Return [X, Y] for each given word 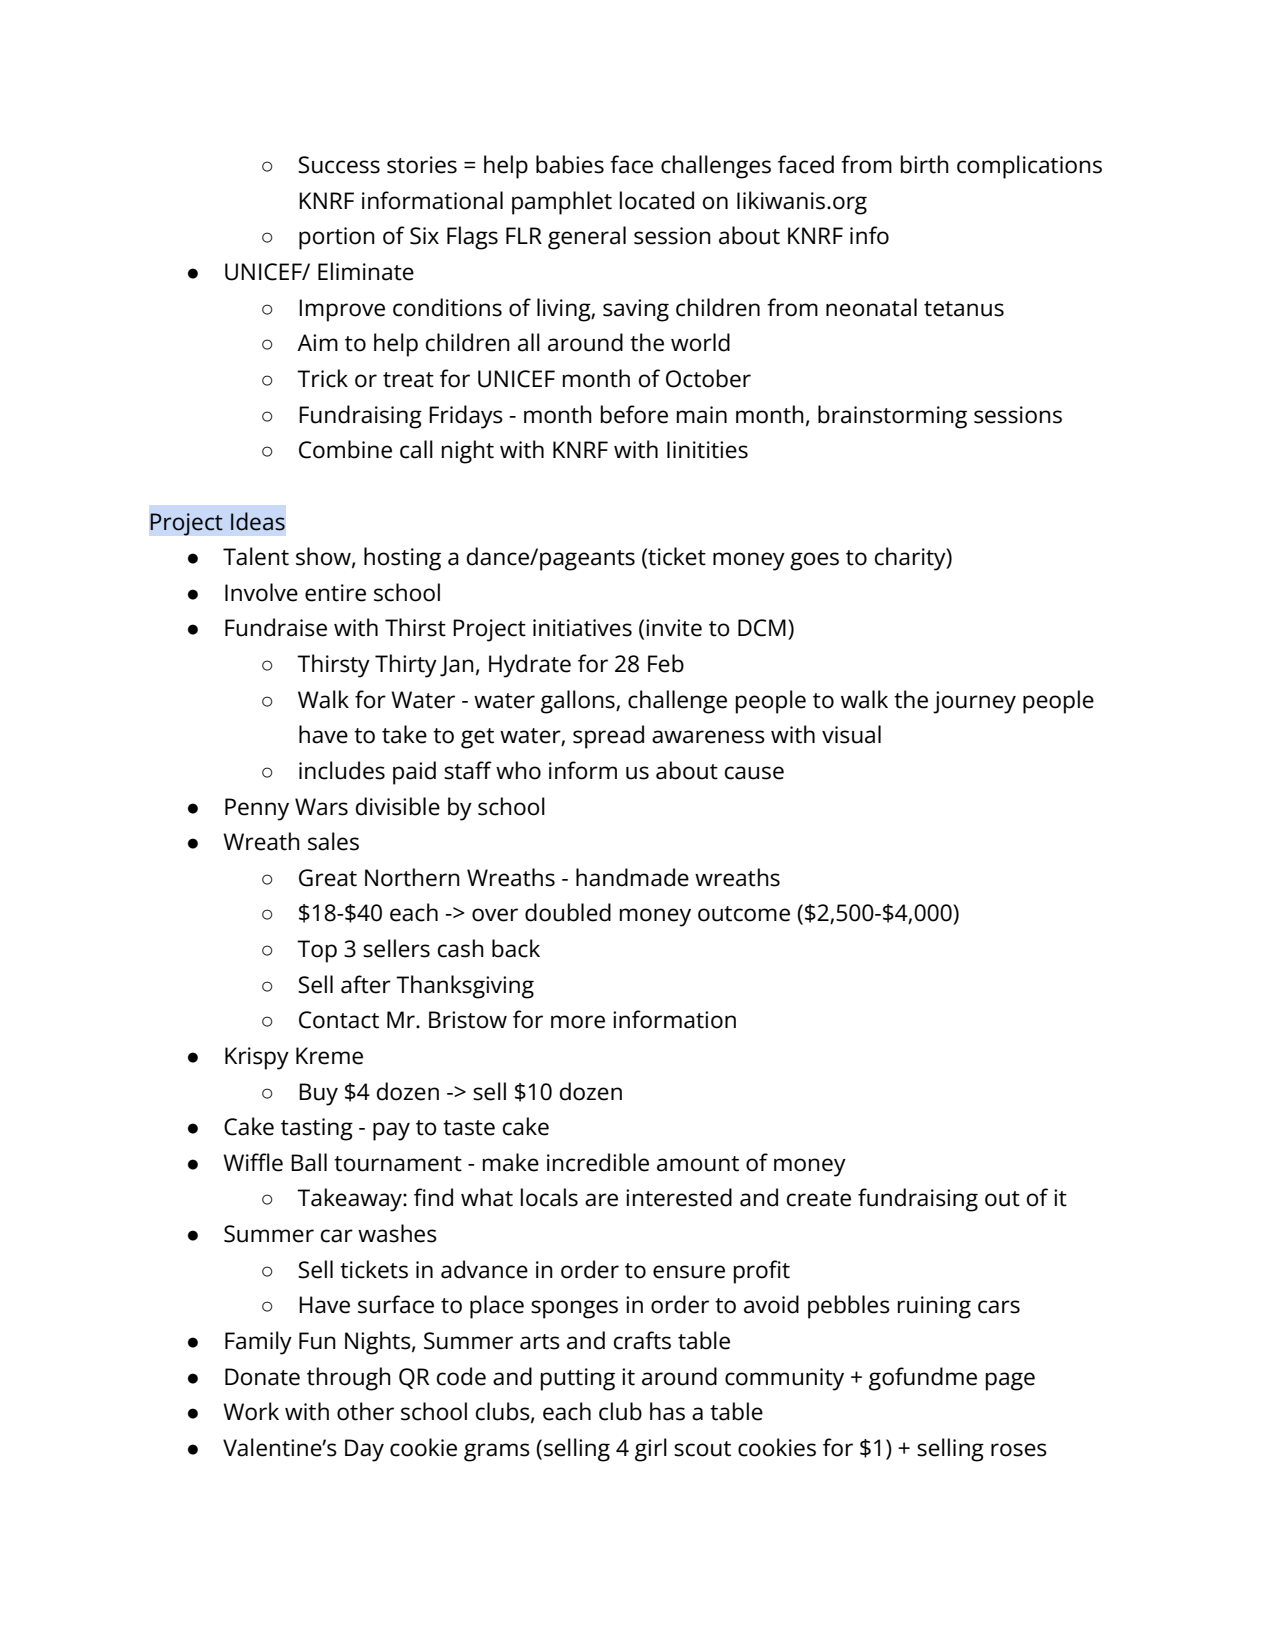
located [657, 200]
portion [337, 238]
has [667, 1411]
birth [925, 164]
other [365, 1411]
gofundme [923, 1379]
